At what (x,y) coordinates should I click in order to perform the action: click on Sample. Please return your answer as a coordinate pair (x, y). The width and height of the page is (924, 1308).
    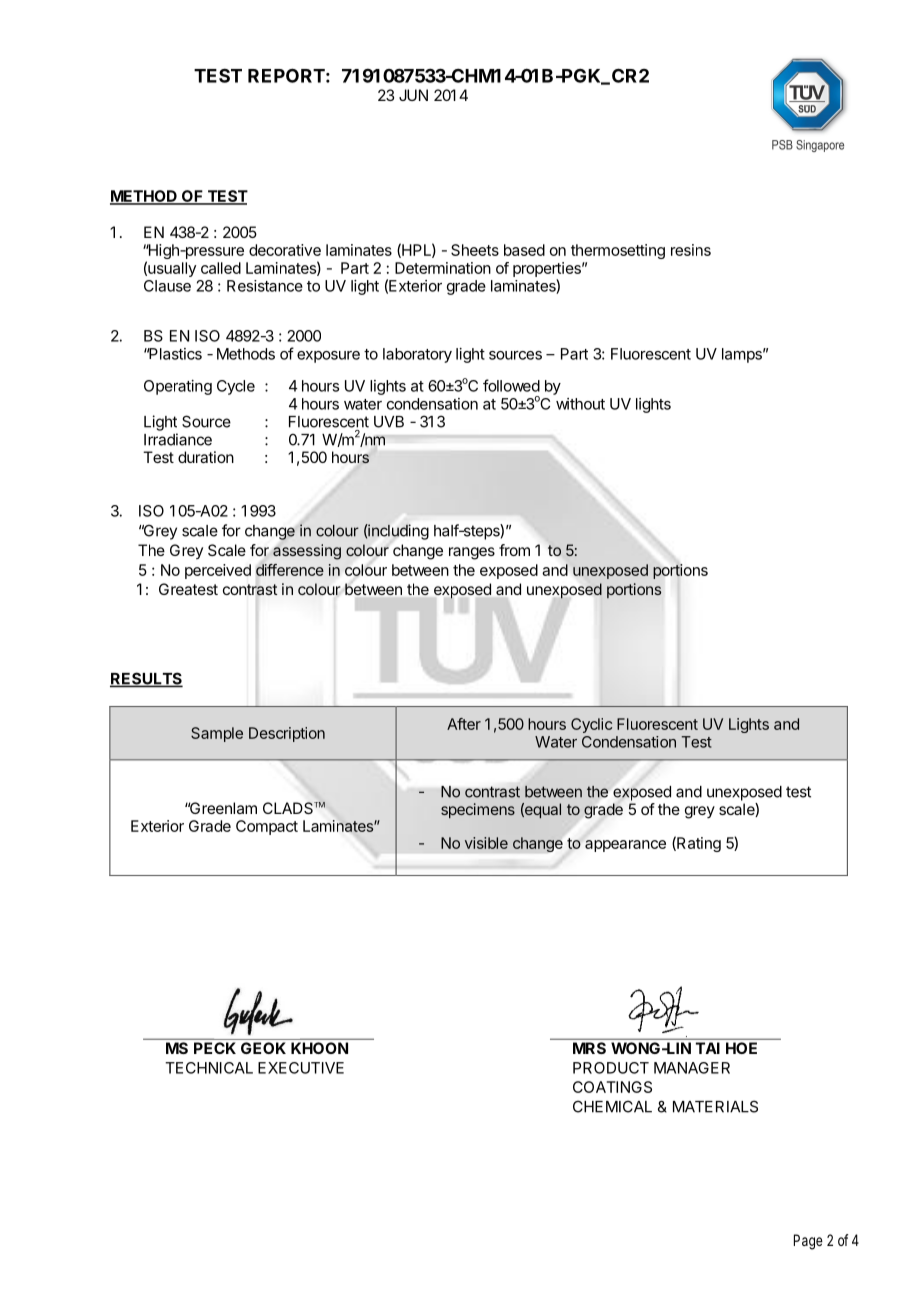
    Looking at the image, I should click on (217, 734).
